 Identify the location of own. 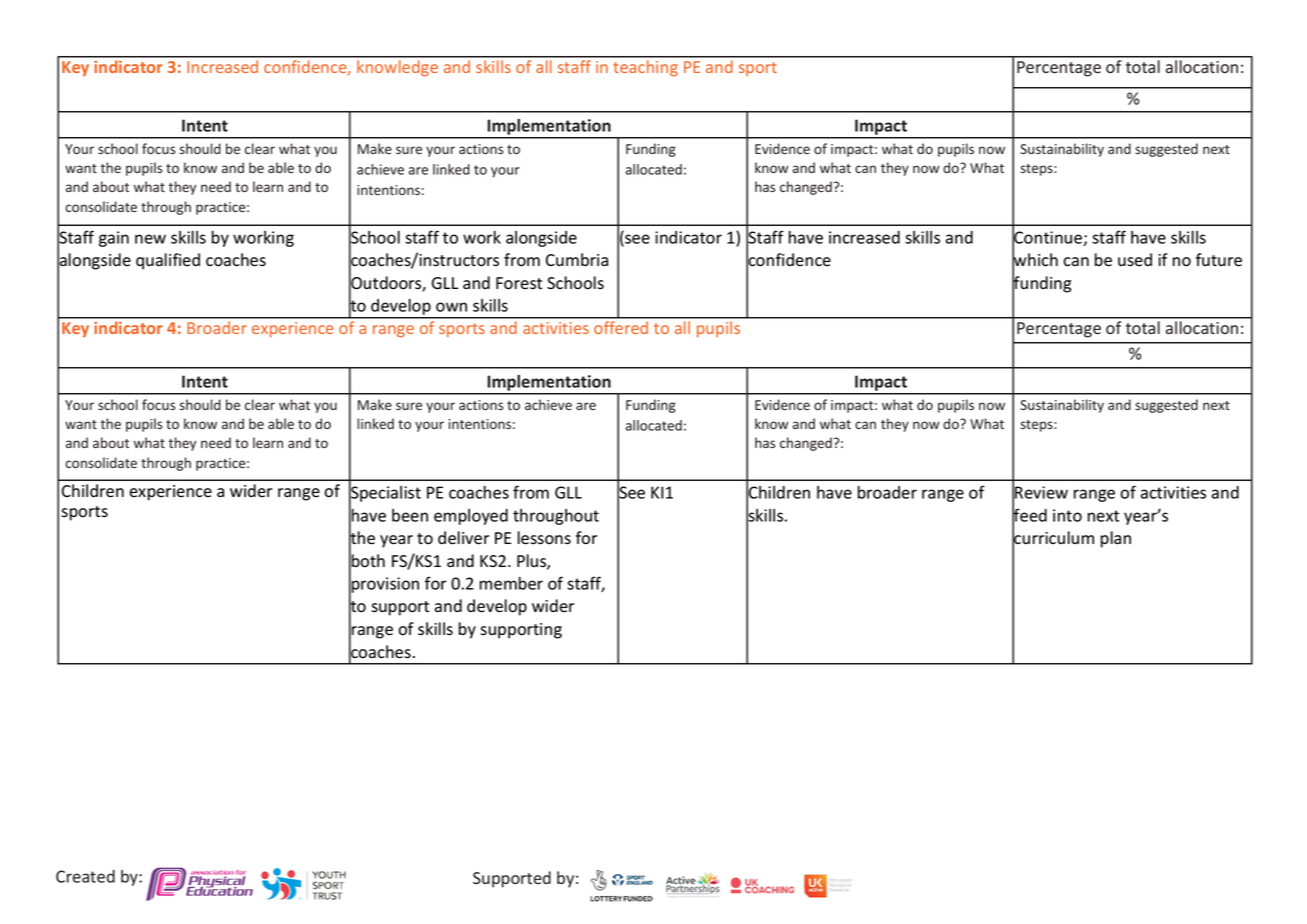
(451, 307).
